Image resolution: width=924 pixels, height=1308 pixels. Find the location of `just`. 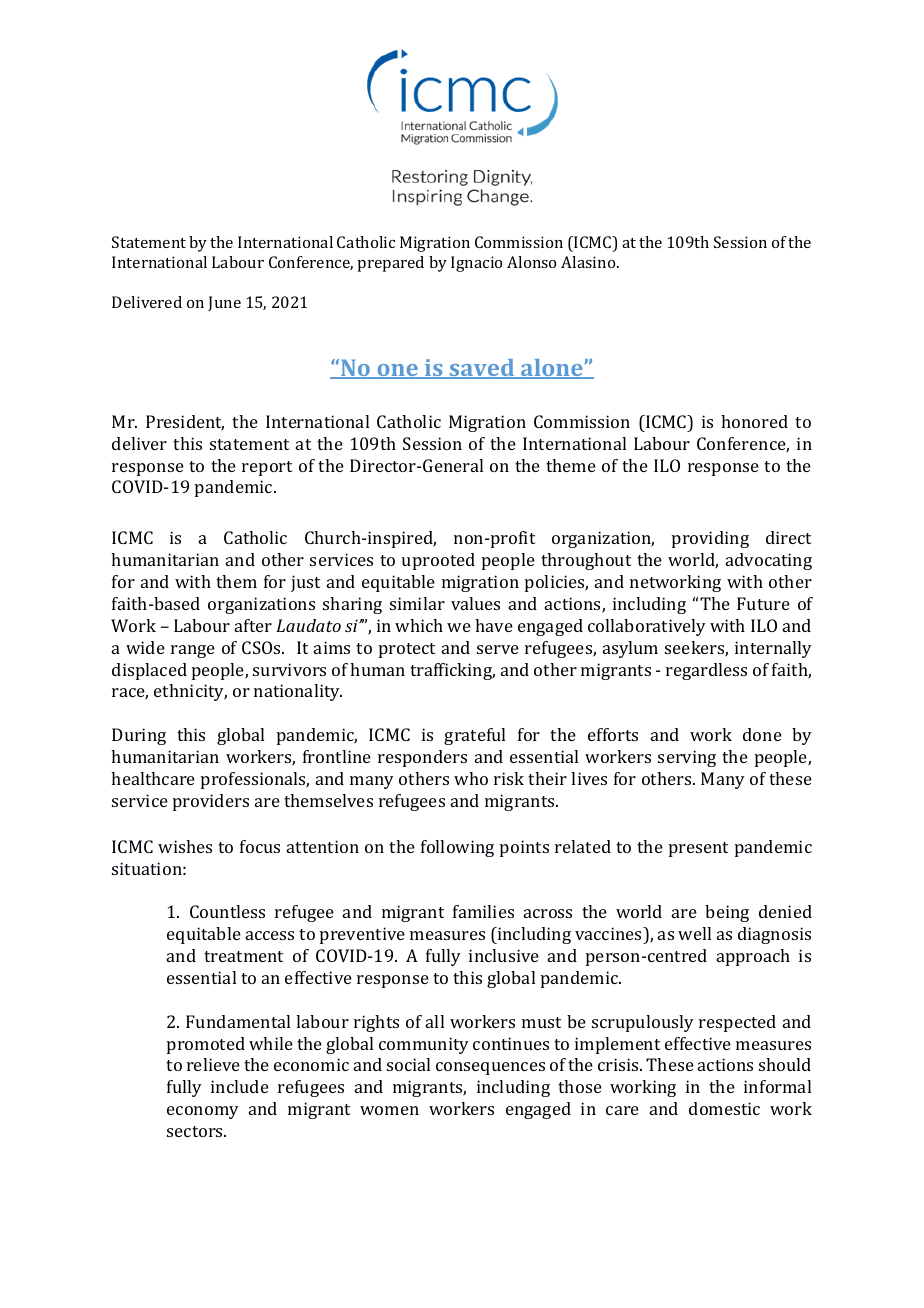

just is located at coordinates (305, 583).
